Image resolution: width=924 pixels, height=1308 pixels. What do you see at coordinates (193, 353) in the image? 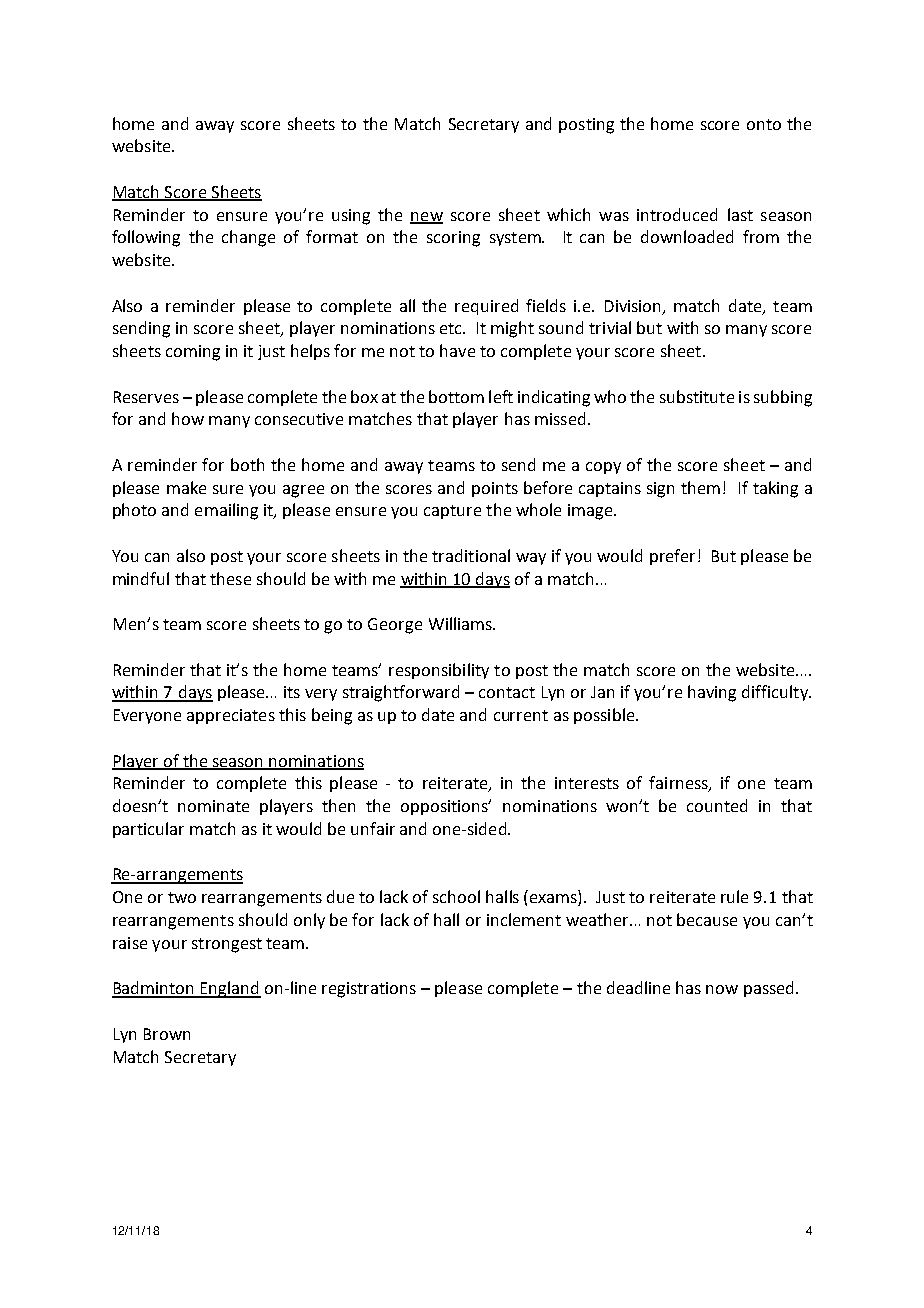
I see `coming` at bounding box center [193, 353].
